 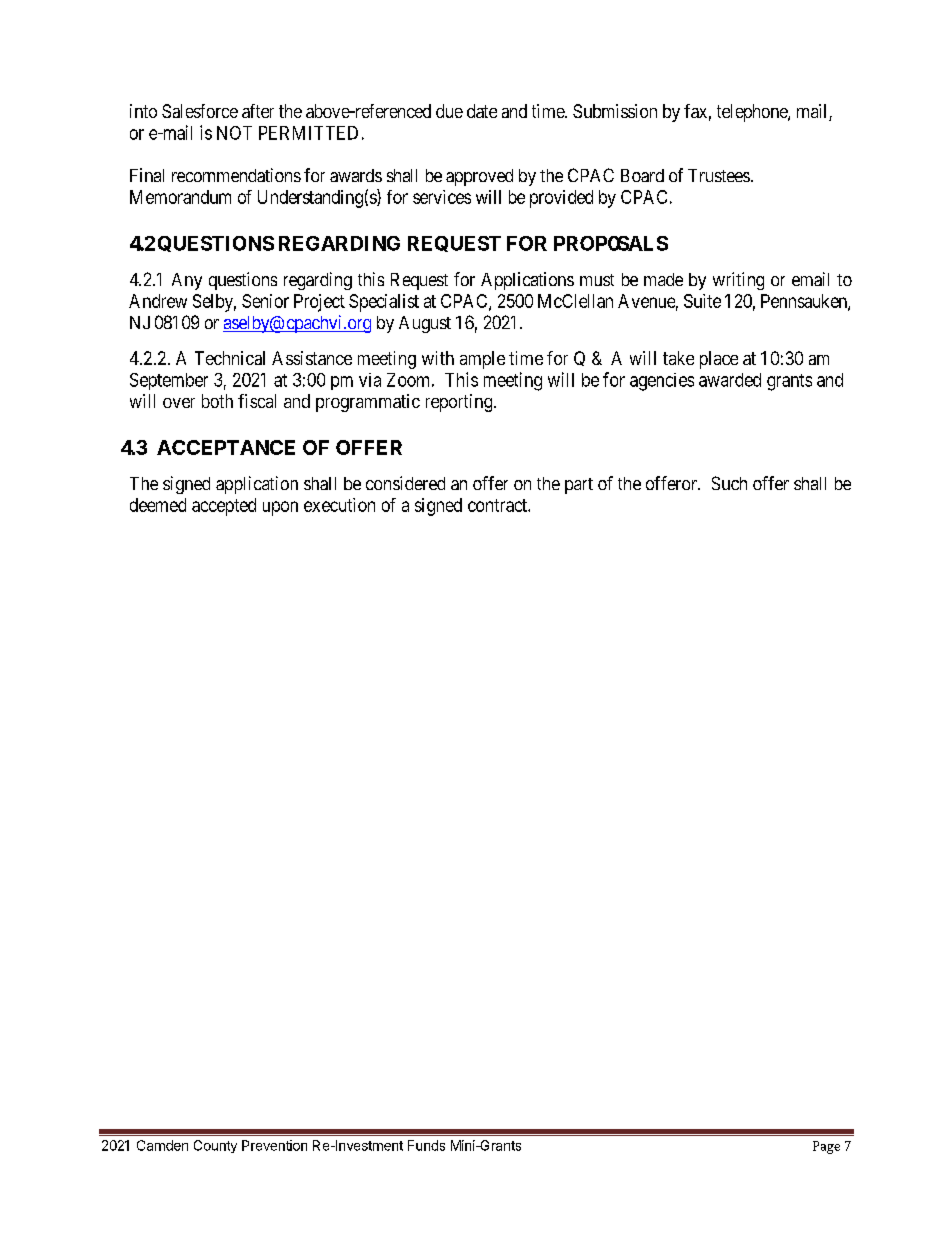 I want to click on telephone, so click(x=753, y=113).
